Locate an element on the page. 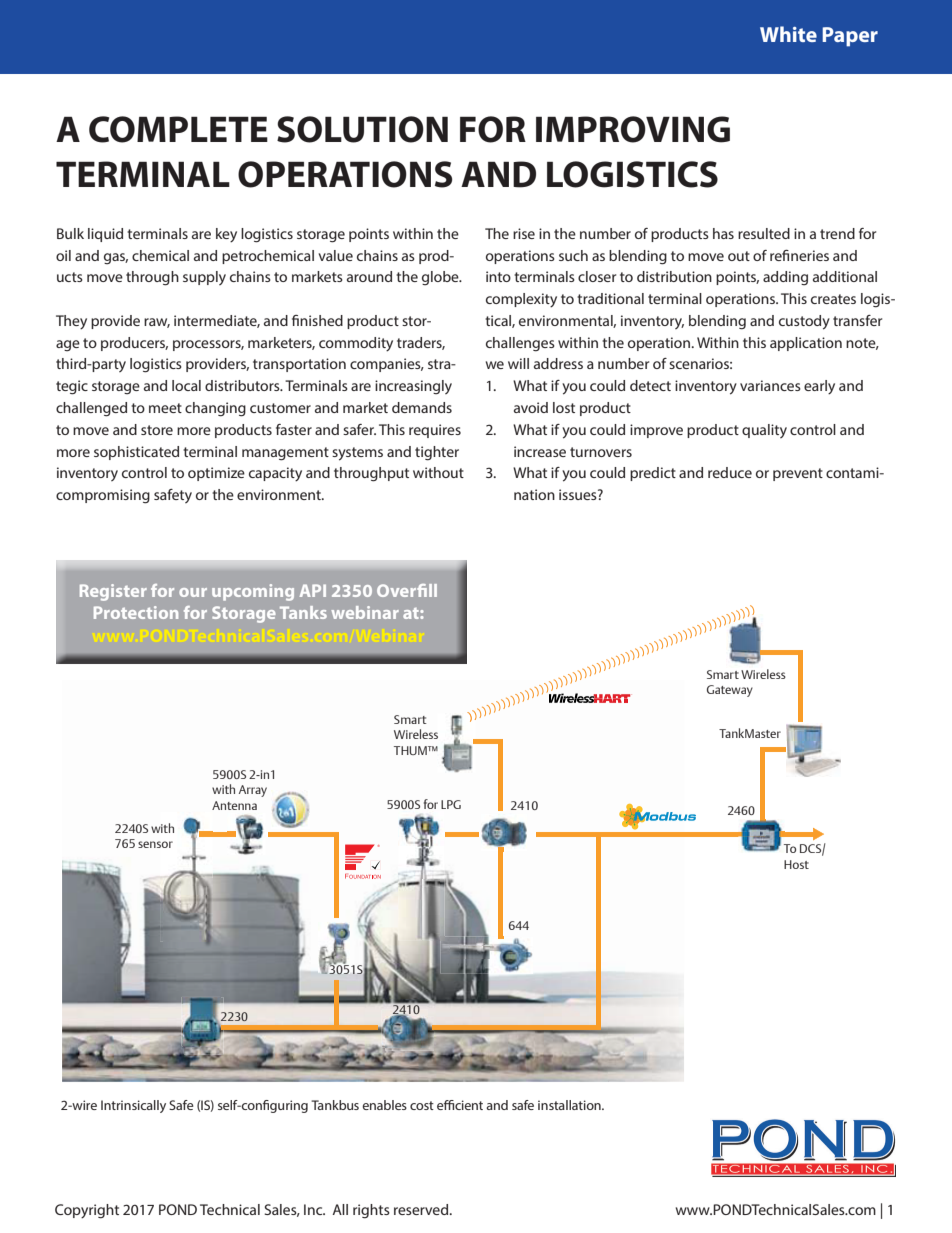  COMPLETE is located at coordinates (178, 129).
